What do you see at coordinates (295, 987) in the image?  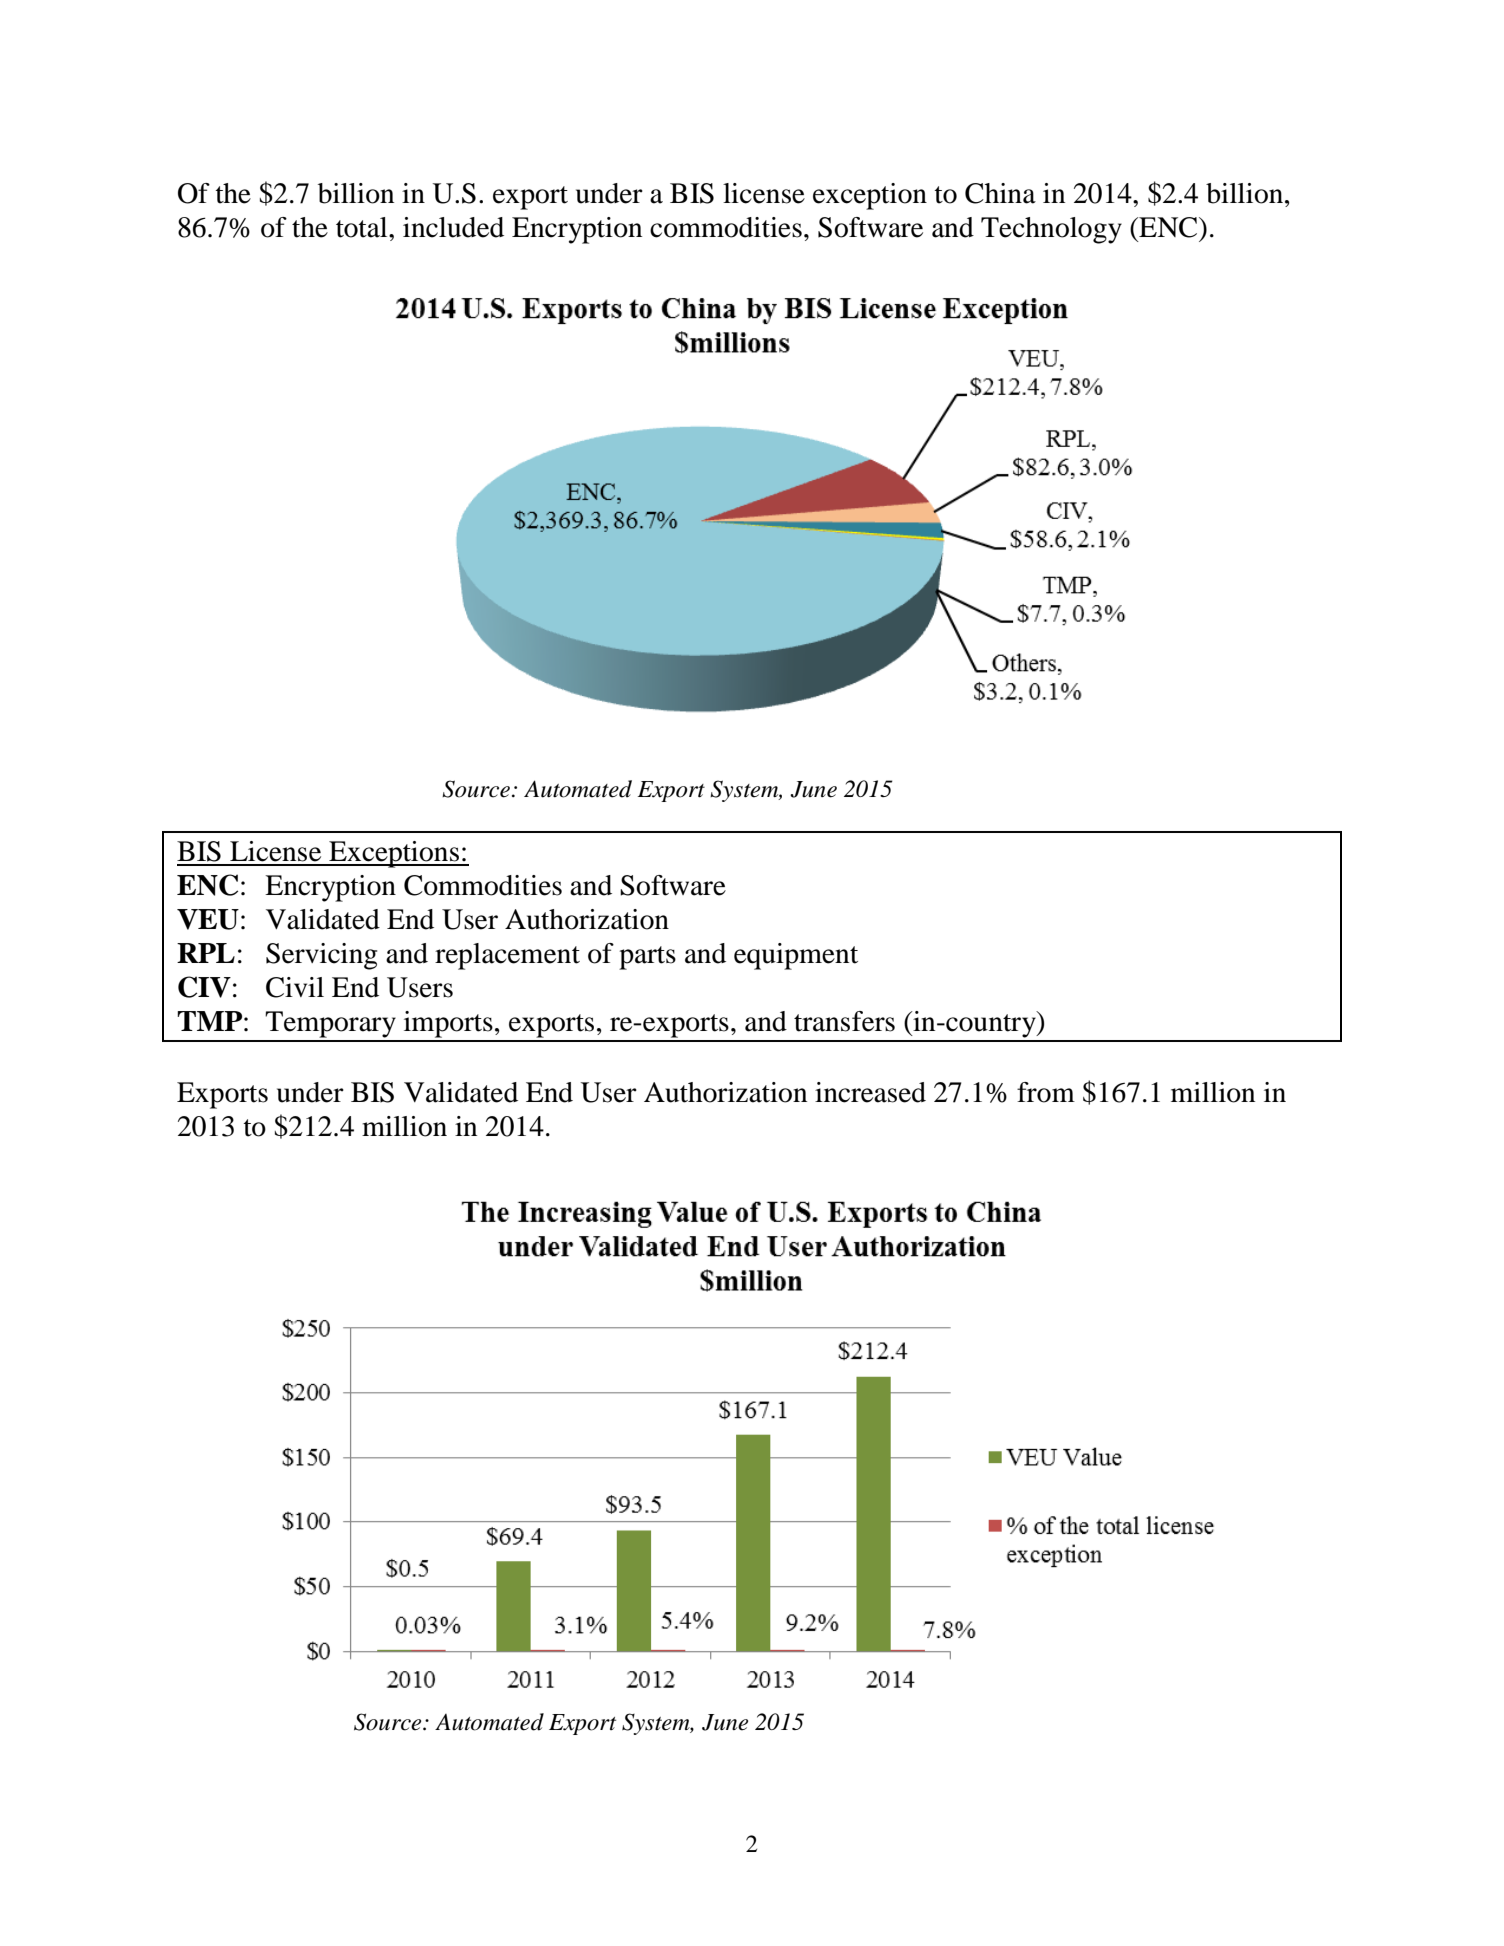 I see `Civil` at bounding box center [295, 987].
